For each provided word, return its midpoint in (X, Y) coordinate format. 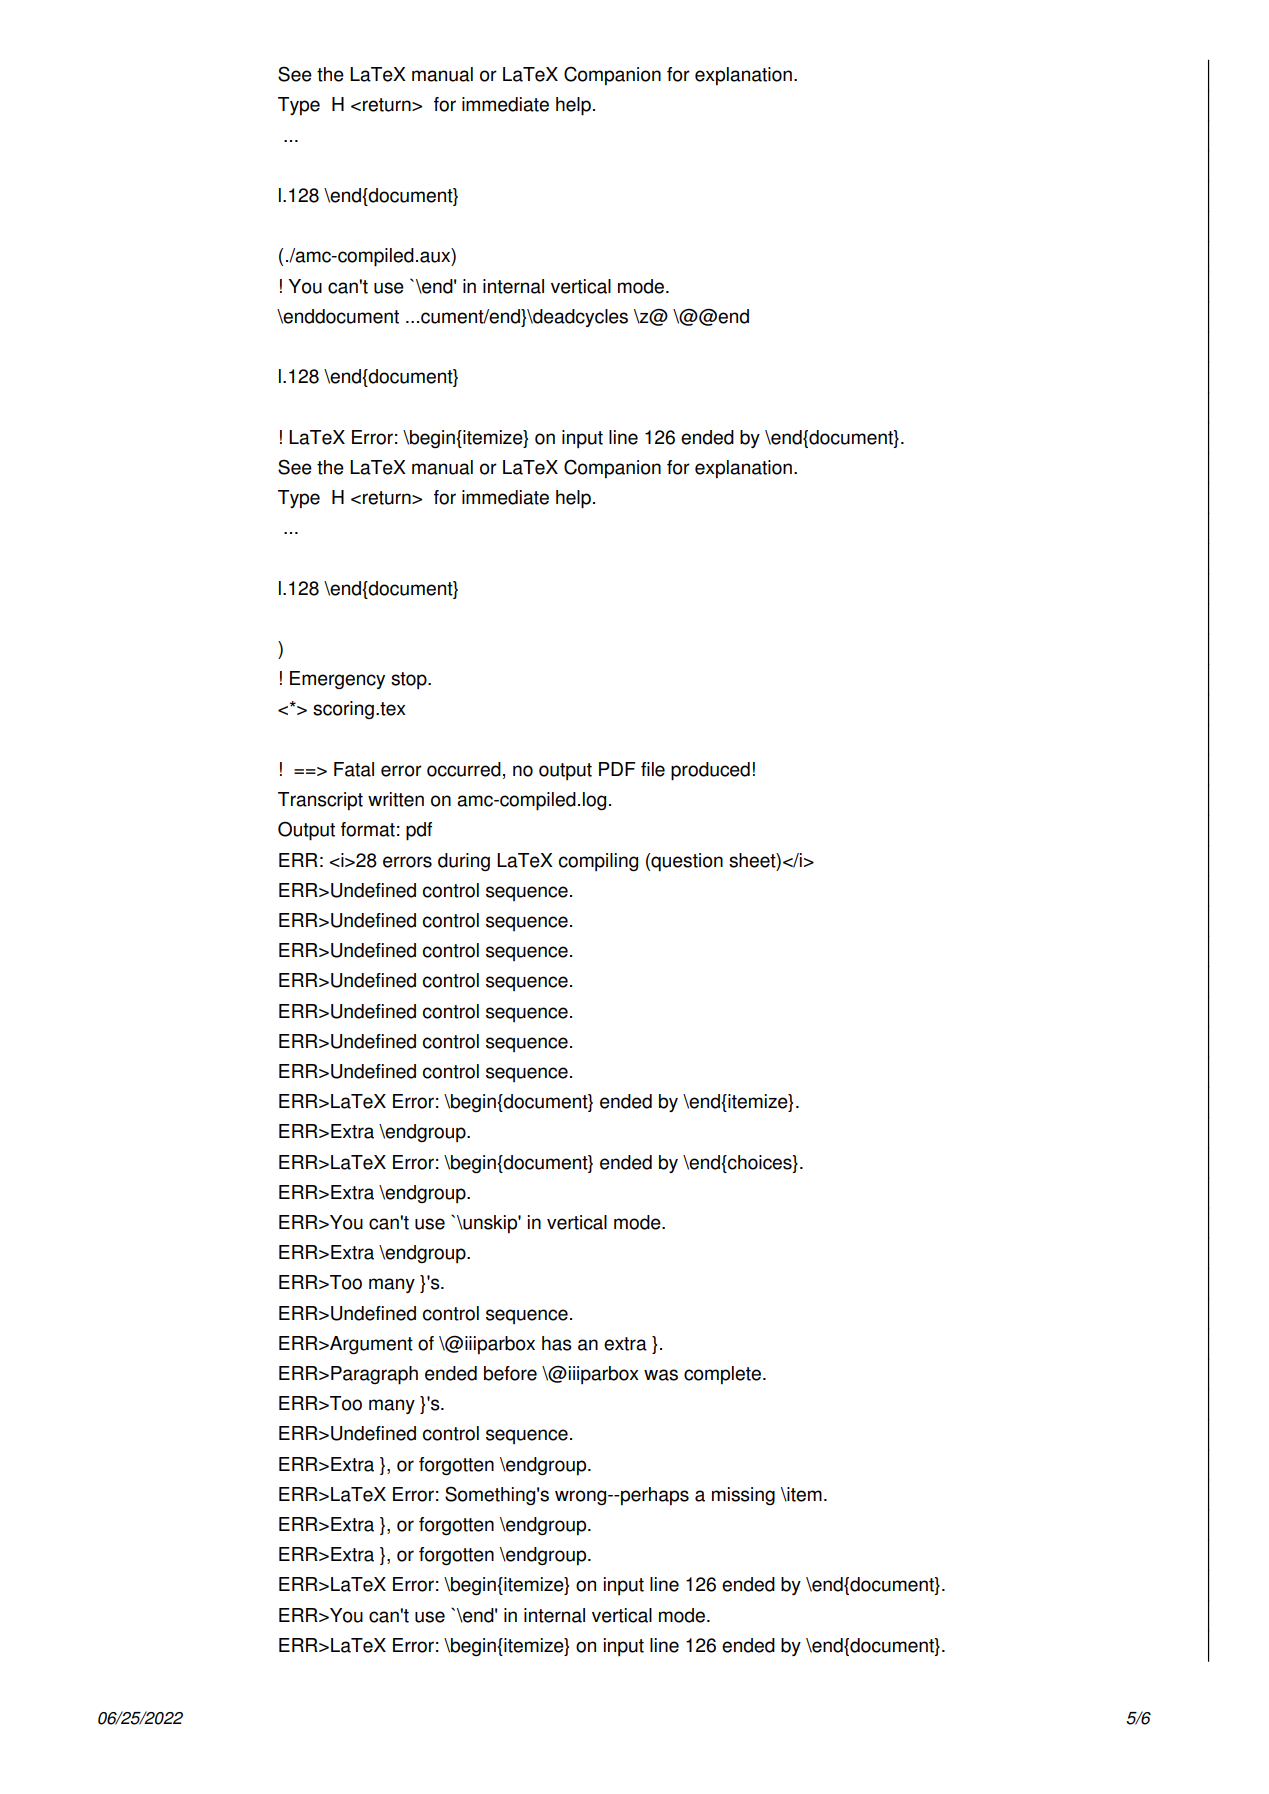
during (464, 862)
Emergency (337, 680)
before (510, 1373)
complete (722, 1375)
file (653, 769)
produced (710, 771)
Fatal (354, 769)
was (661, 1375)
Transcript (320, 801)
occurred (464, 769)
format (368, 829)
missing (743, 1496)
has (557, 1343)
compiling (598, 862)
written (396, 799)
